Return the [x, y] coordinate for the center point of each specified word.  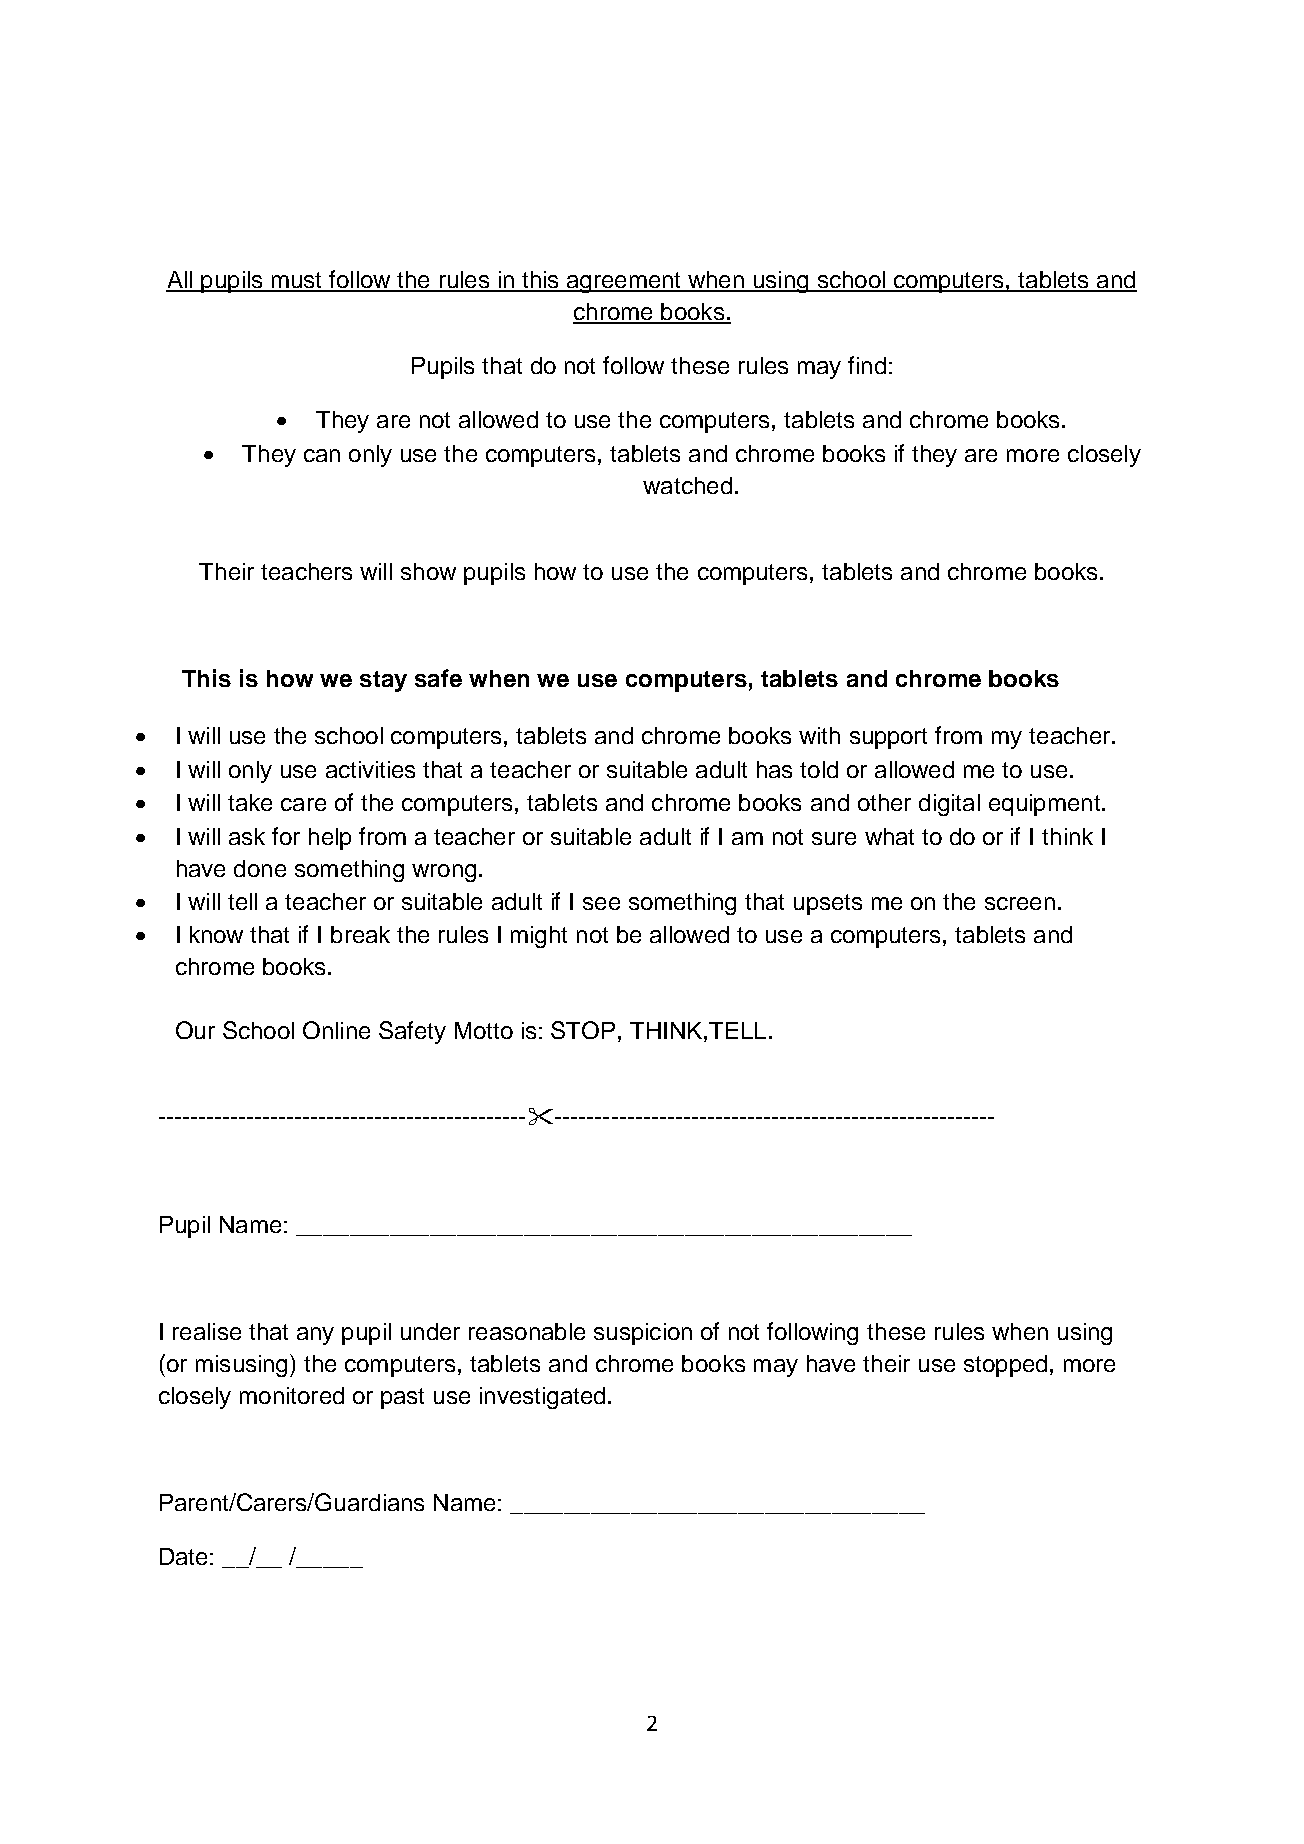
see [601, 903]
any [315, 1336]
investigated [542, 1398]
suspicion [643, 1334]
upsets [828, 904]
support [888, 738]
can [322, 455]
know [216, 934]
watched [687, 485]
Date [183, 1556]
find [867, 365]
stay [383, 681]
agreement [624, 282]
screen [1020, 903]
